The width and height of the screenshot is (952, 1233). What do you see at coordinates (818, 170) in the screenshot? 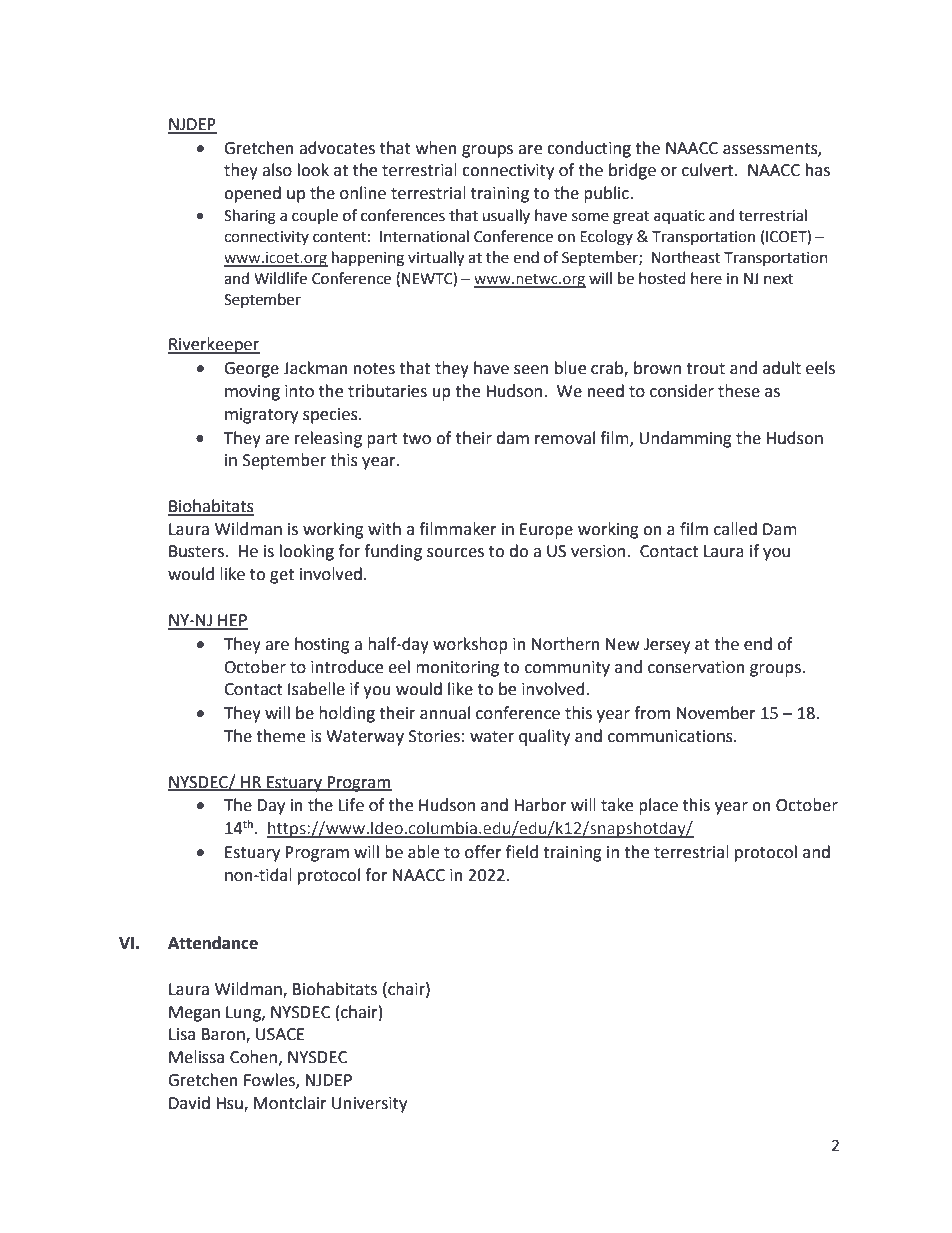
I see `has` at bounding box center [818, 170].
